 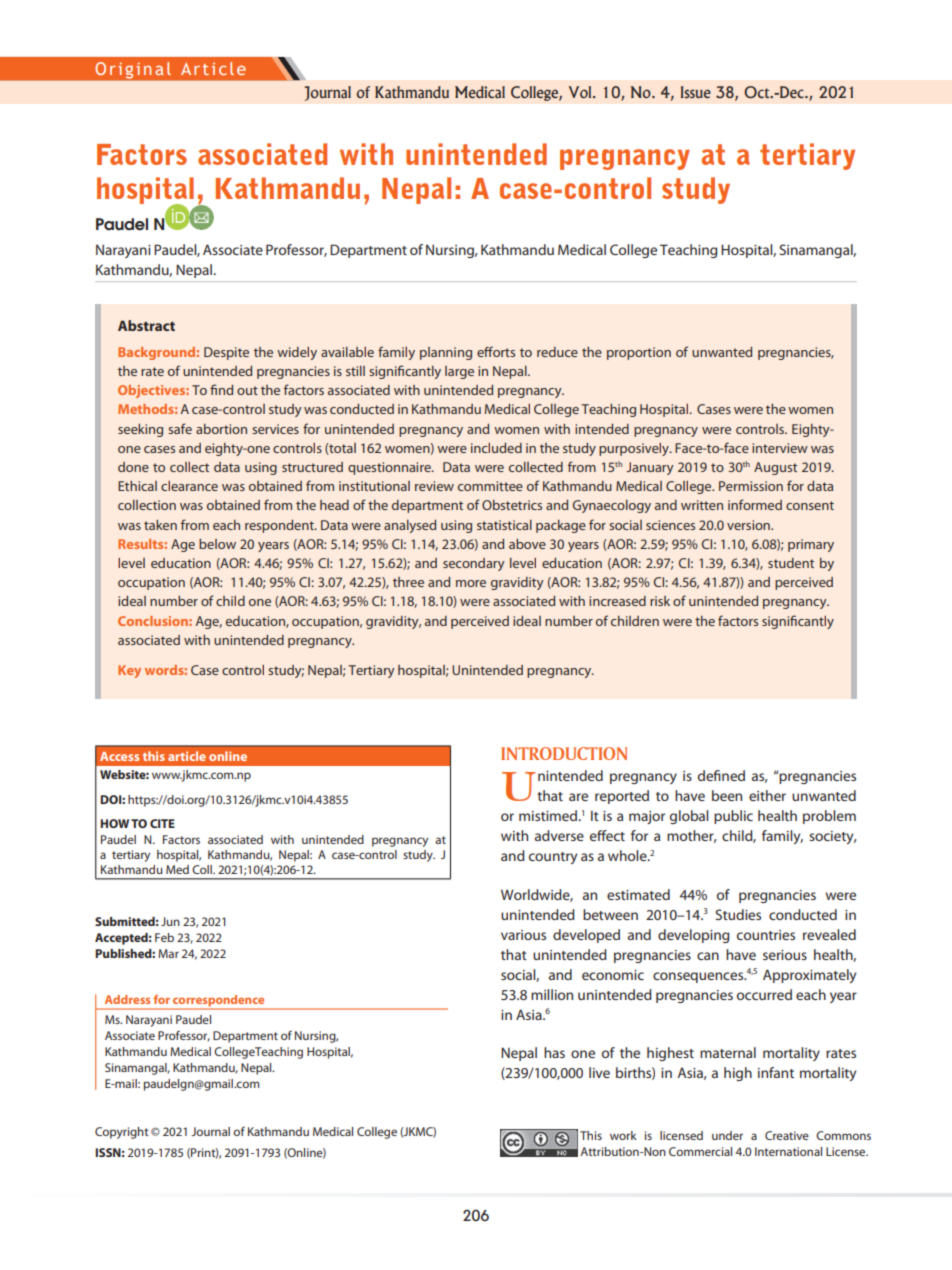 What do you see at coordinates (554, 1052) in the image?
I see `has` at bounding box center [554, 1052].
